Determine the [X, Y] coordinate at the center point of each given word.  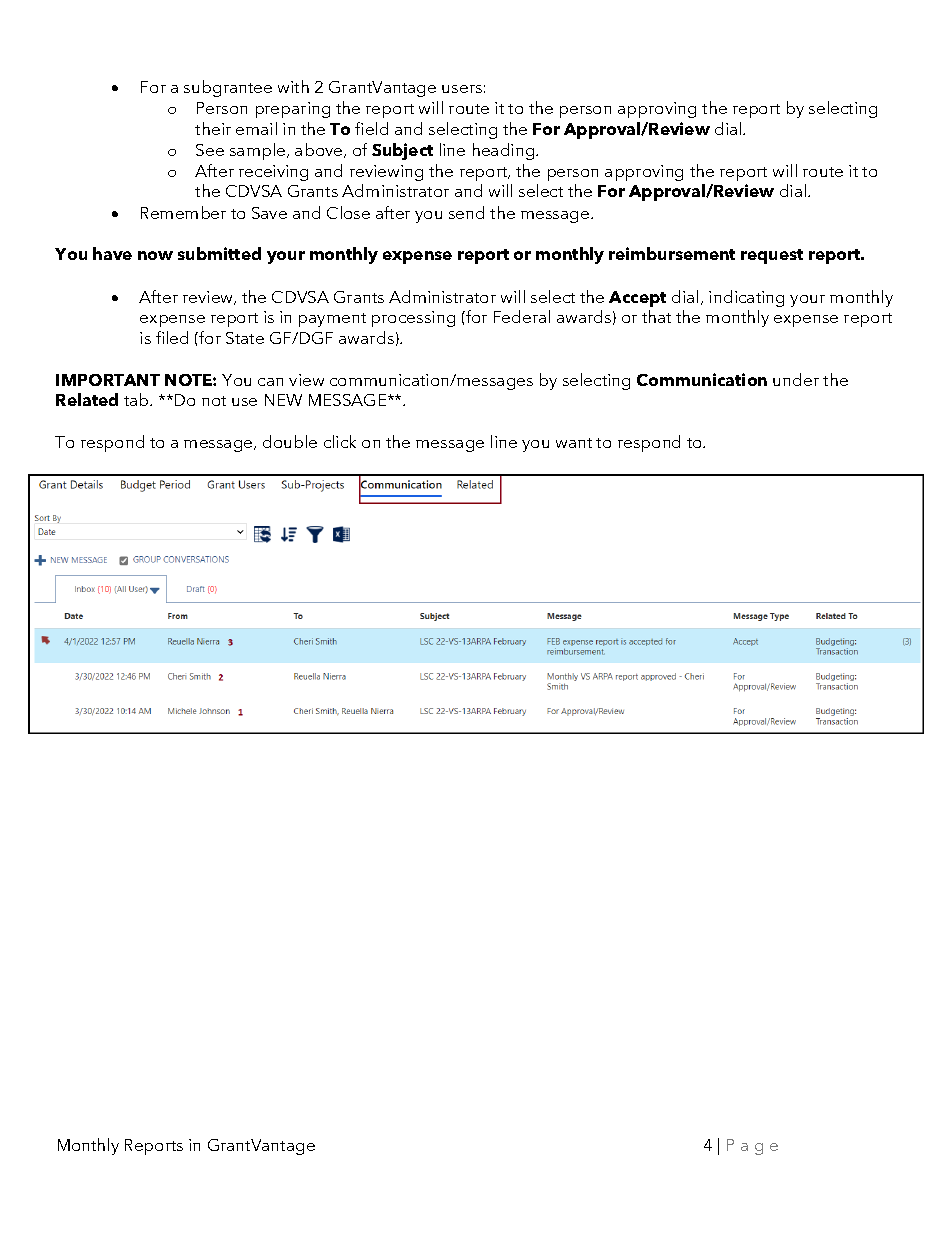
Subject [402, 151]
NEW [283, 400]
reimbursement [672, 253]
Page [752, 1147]
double [290, 441]
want [574, 443]
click [340, 441]
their [213, 128]
